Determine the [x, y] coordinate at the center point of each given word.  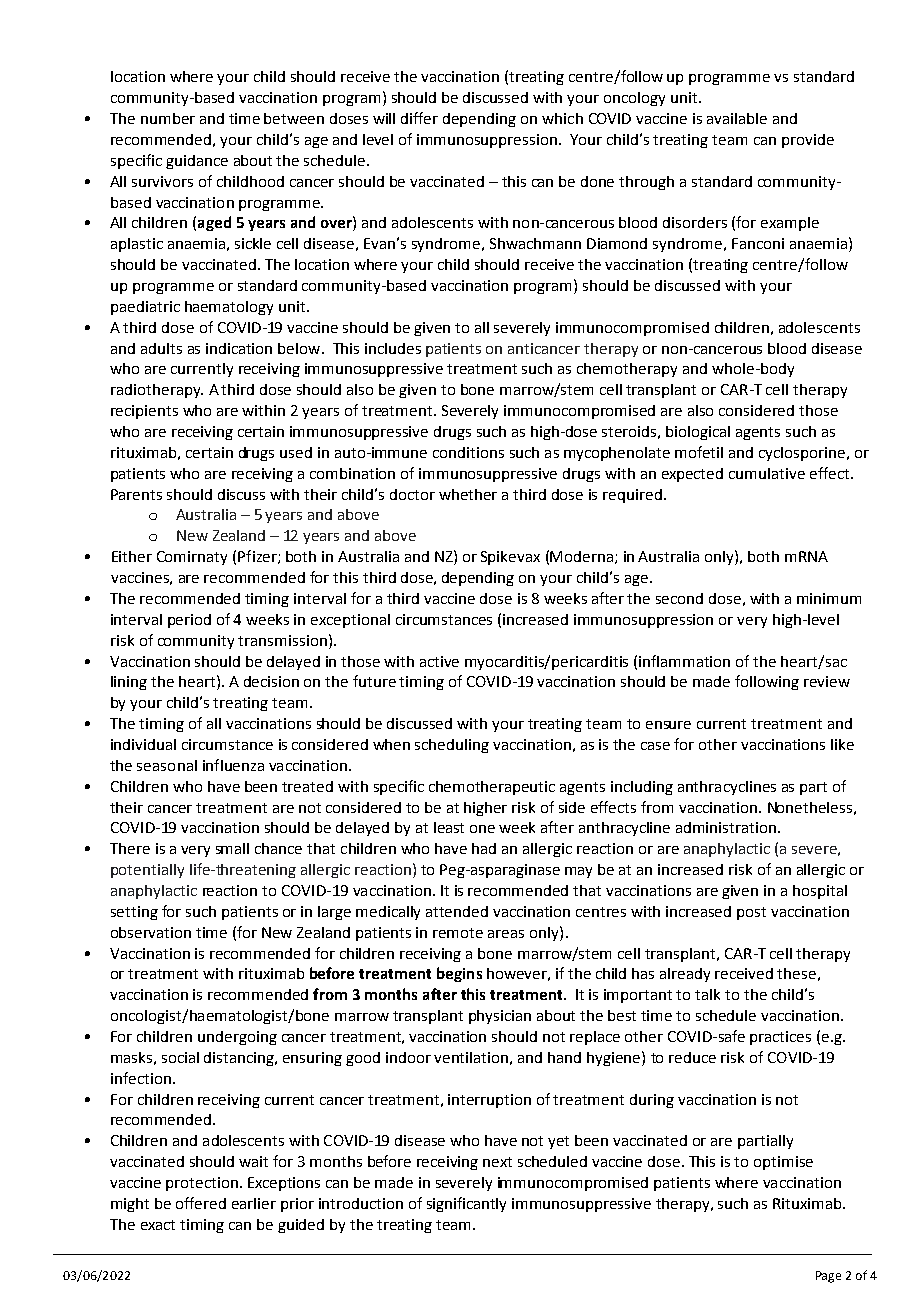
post [751, 913]
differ [419, 118]
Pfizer [258, 557]
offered [201, 1203]
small [232, 848]
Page [828, 1277]
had [484, 848]
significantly [466, 1204]
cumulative [767, 473]
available [737, 118]
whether [468, 494]
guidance [197, 162]
